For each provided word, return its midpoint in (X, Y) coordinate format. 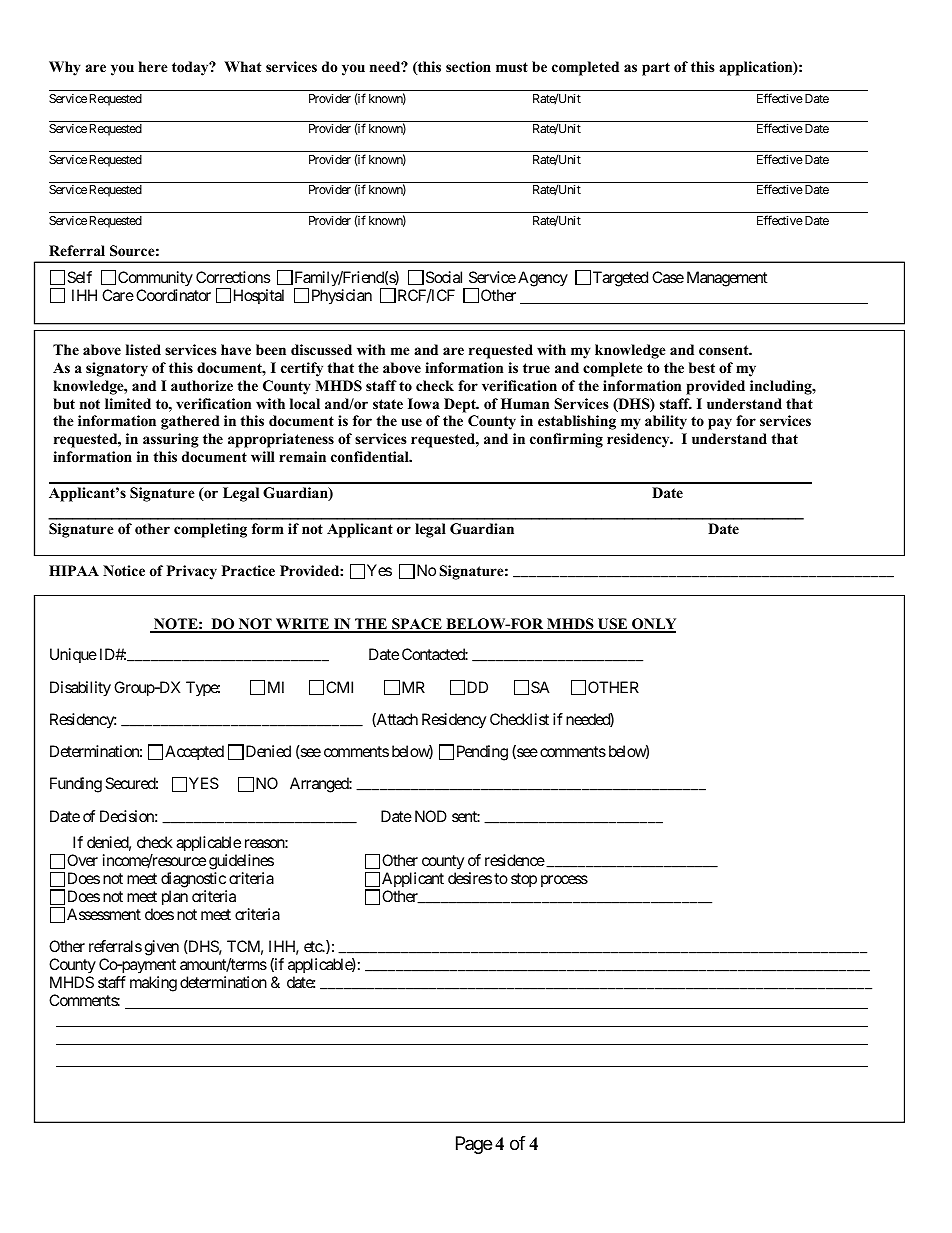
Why (65, 68)
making (153, 984)
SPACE (417, 625)
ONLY (653, 625)
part (656, 69)
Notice (124, 570)
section (468, 66)
